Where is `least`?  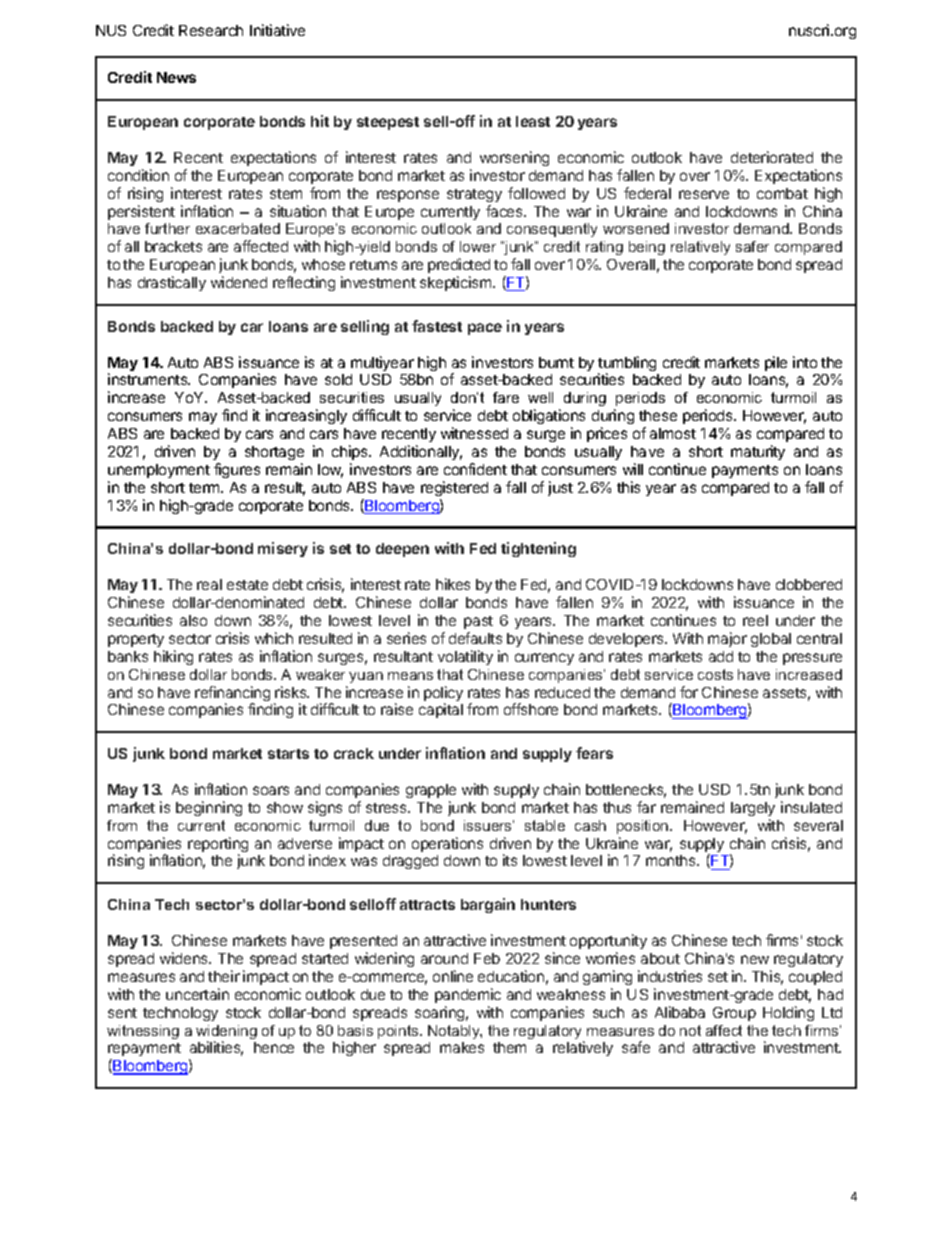 least is located at coordinates (533, 121).
